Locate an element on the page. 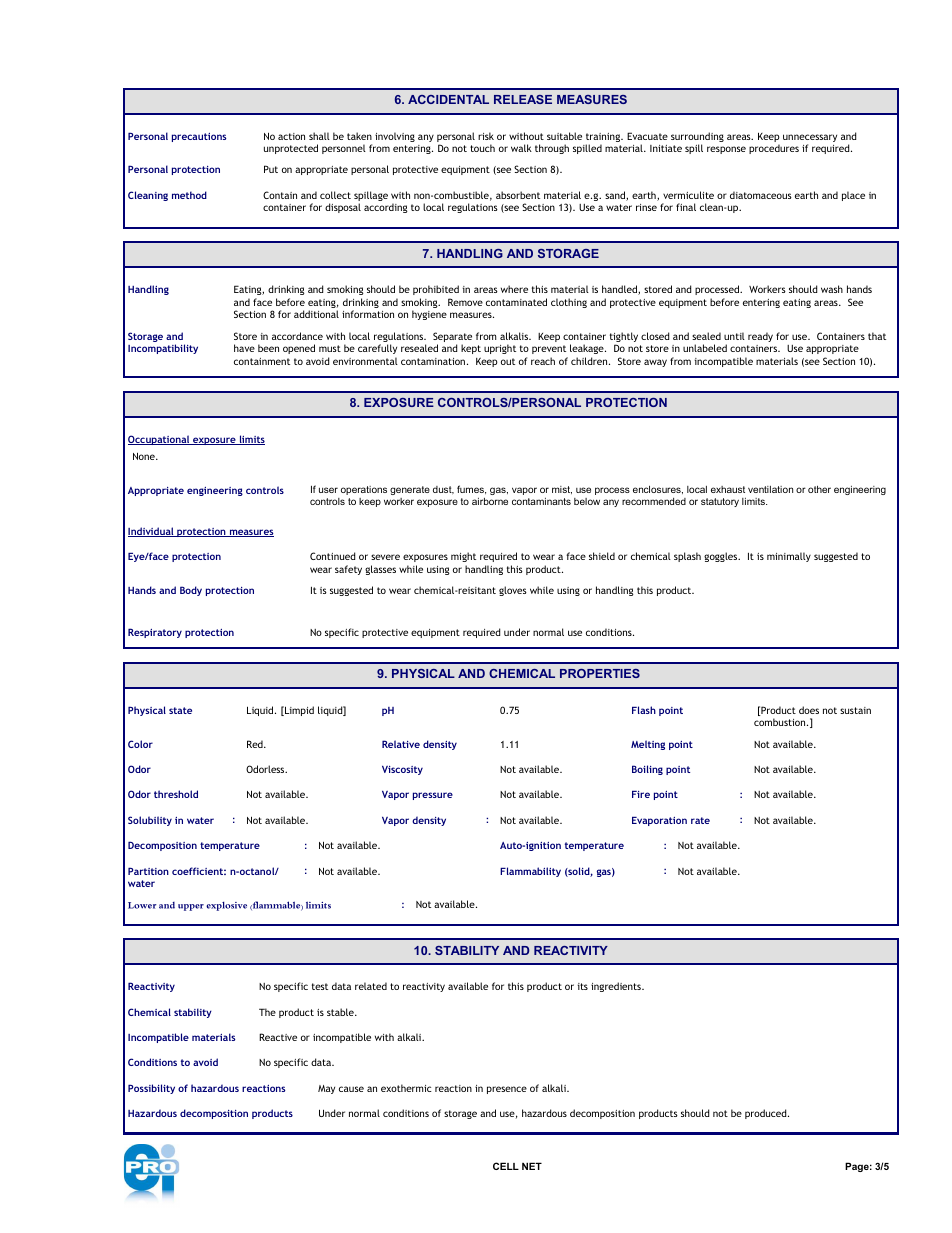 This image has height=1233, width=952. unnecessary is located at coordinates (810, 139).
